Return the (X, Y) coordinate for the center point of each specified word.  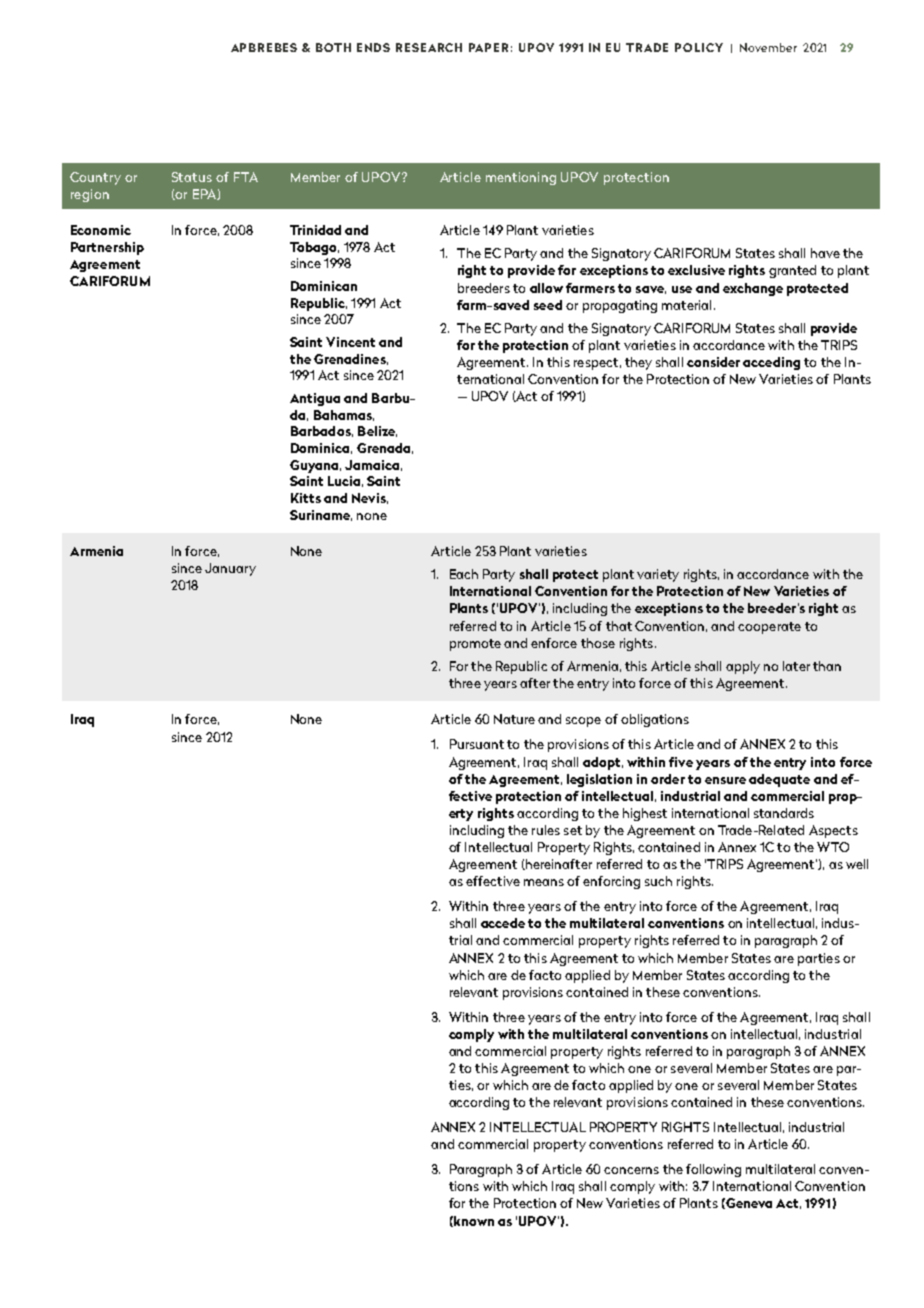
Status (192, 177)
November (768, 47)
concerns (631, 1170)
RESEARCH (429, 47)
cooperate (769, 628)
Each (464, 574)
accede (503, 923)
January (230, 569)
